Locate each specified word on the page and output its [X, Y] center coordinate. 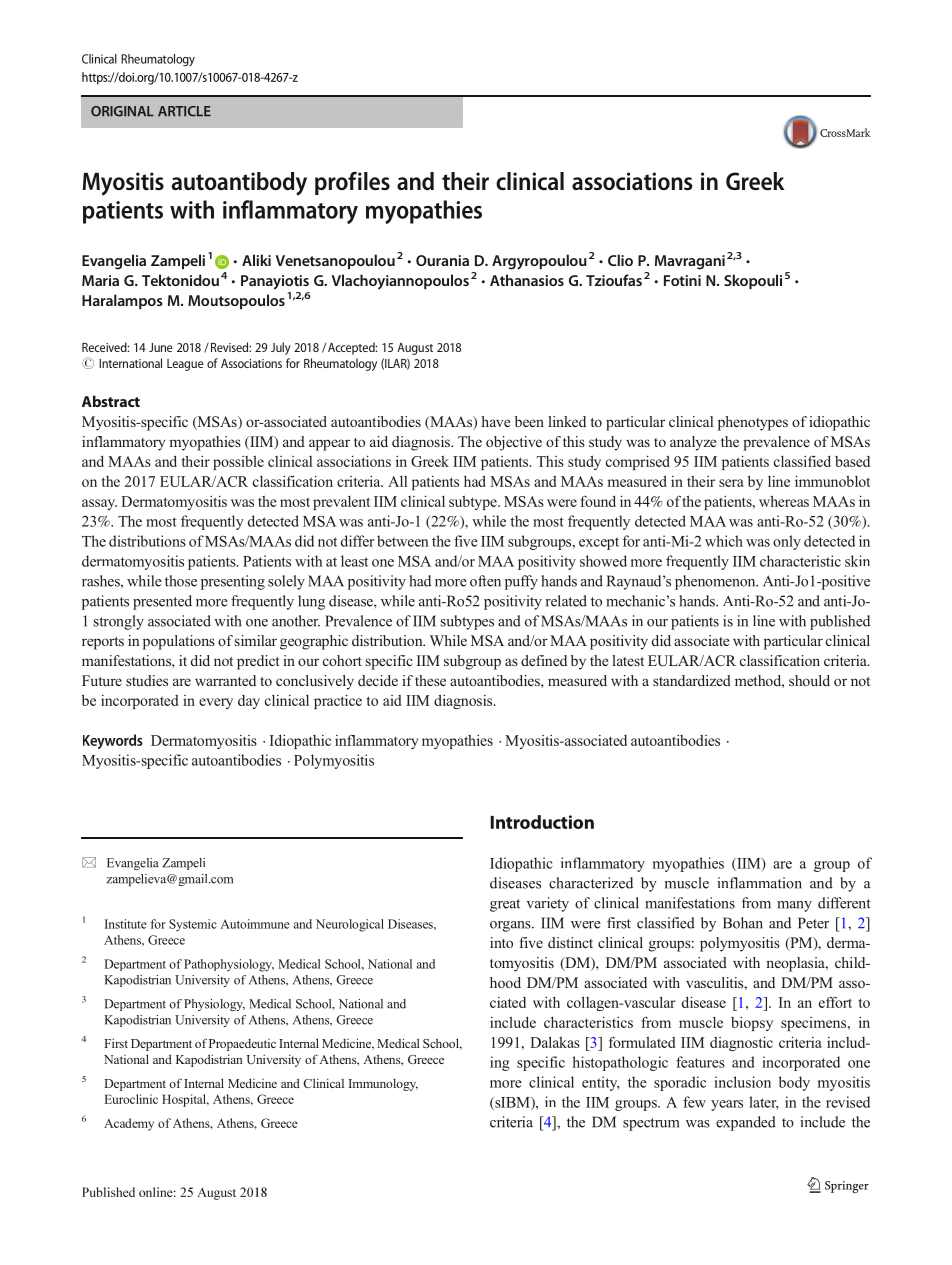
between [403, 541]
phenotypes [753, 423]
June [161, 347]
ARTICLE [184, 111]
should [809, 680]
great [505, 905]
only [787, 542]
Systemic [193, 925]
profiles [352, 183]
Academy [129, 1124]
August [415, 349]
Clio [620, 260]
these [430, 680]
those [181, 581]
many [794, 906]
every [216, 703]
